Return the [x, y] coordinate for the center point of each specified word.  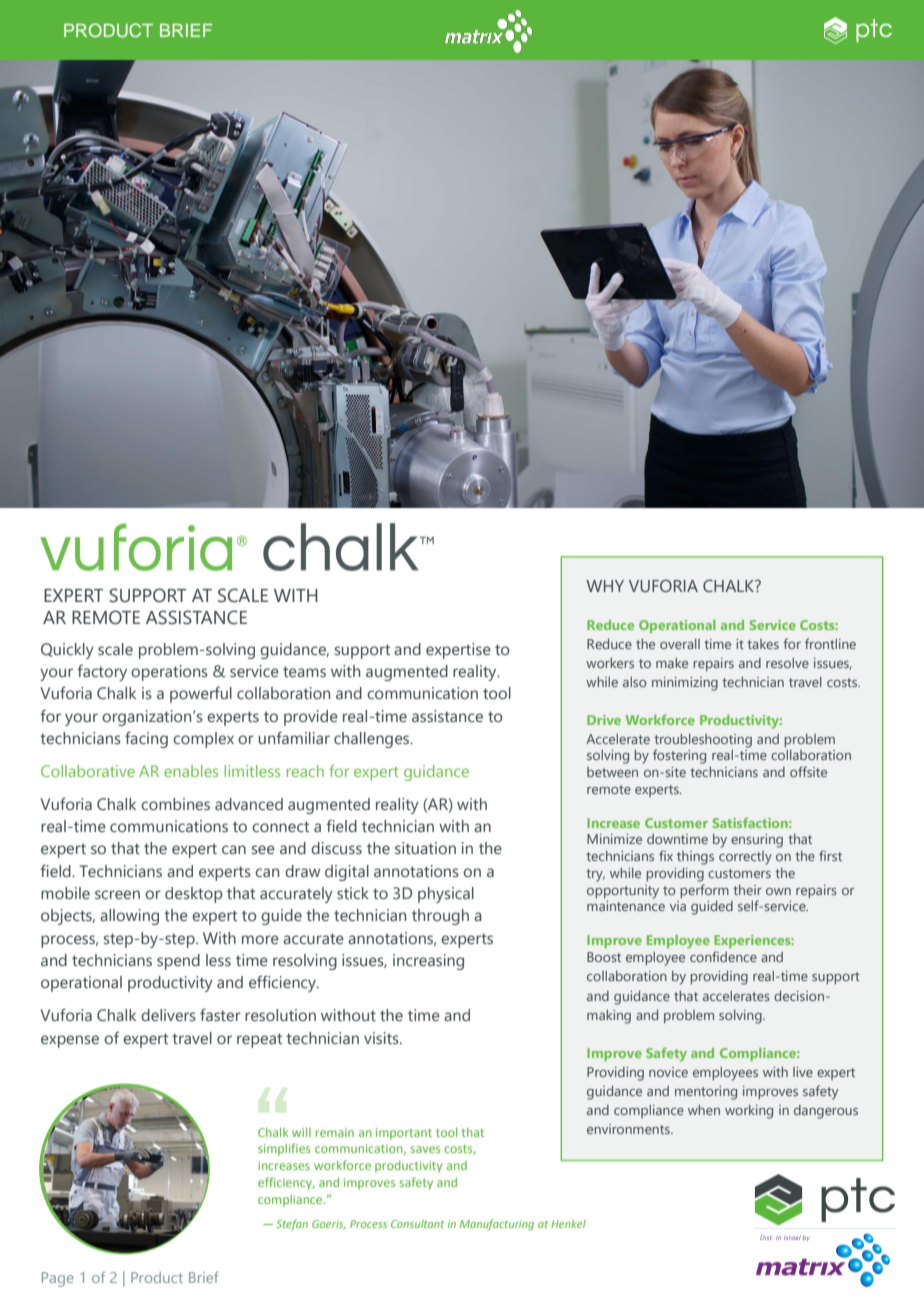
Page [58, 1279]
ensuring [757, 841]
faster [220, 1014]
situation [425, 848]
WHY [605, 586]
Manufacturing [497, 1225]
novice [668, 1072]
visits [382, 1038]
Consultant [417, 1224]
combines [175, 804]
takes [763, 644]
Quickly [67, 651]
